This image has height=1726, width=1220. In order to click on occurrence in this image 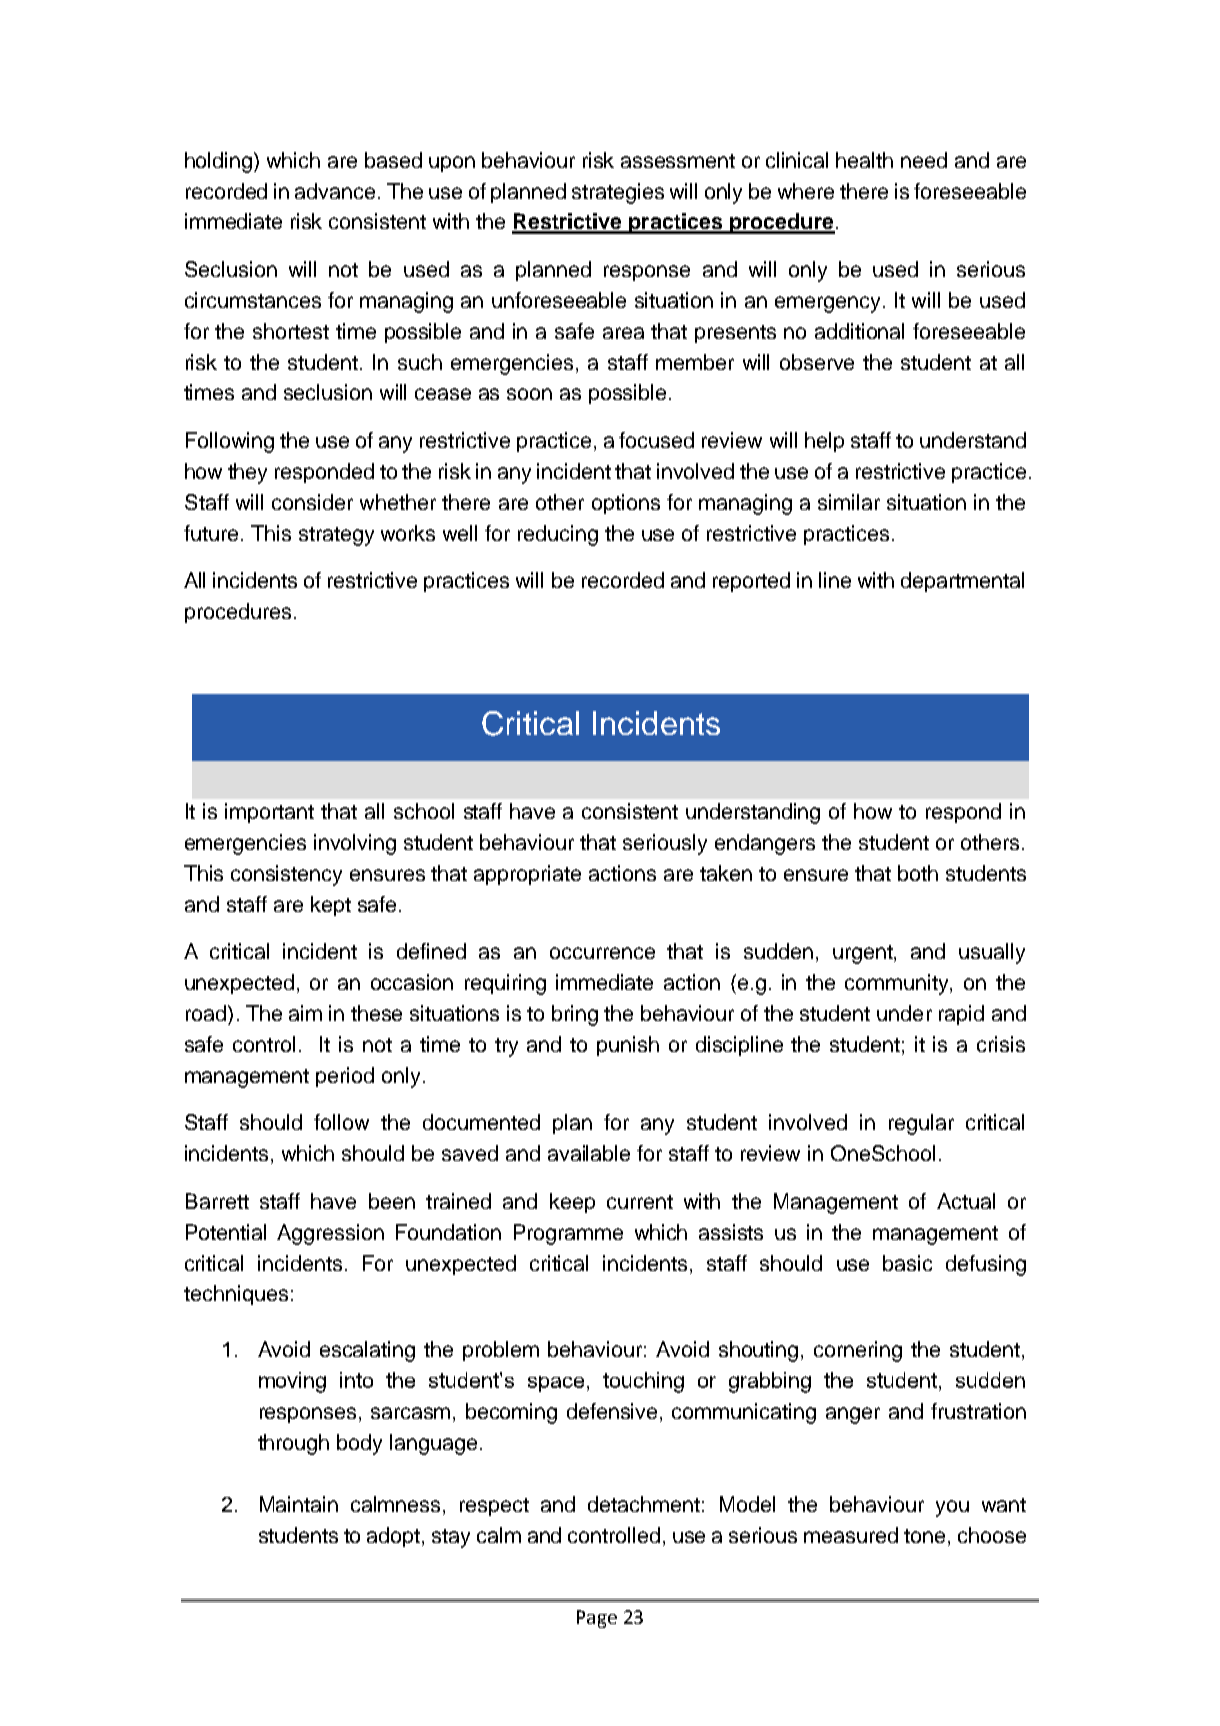, I will do `click(602, 953)`.
